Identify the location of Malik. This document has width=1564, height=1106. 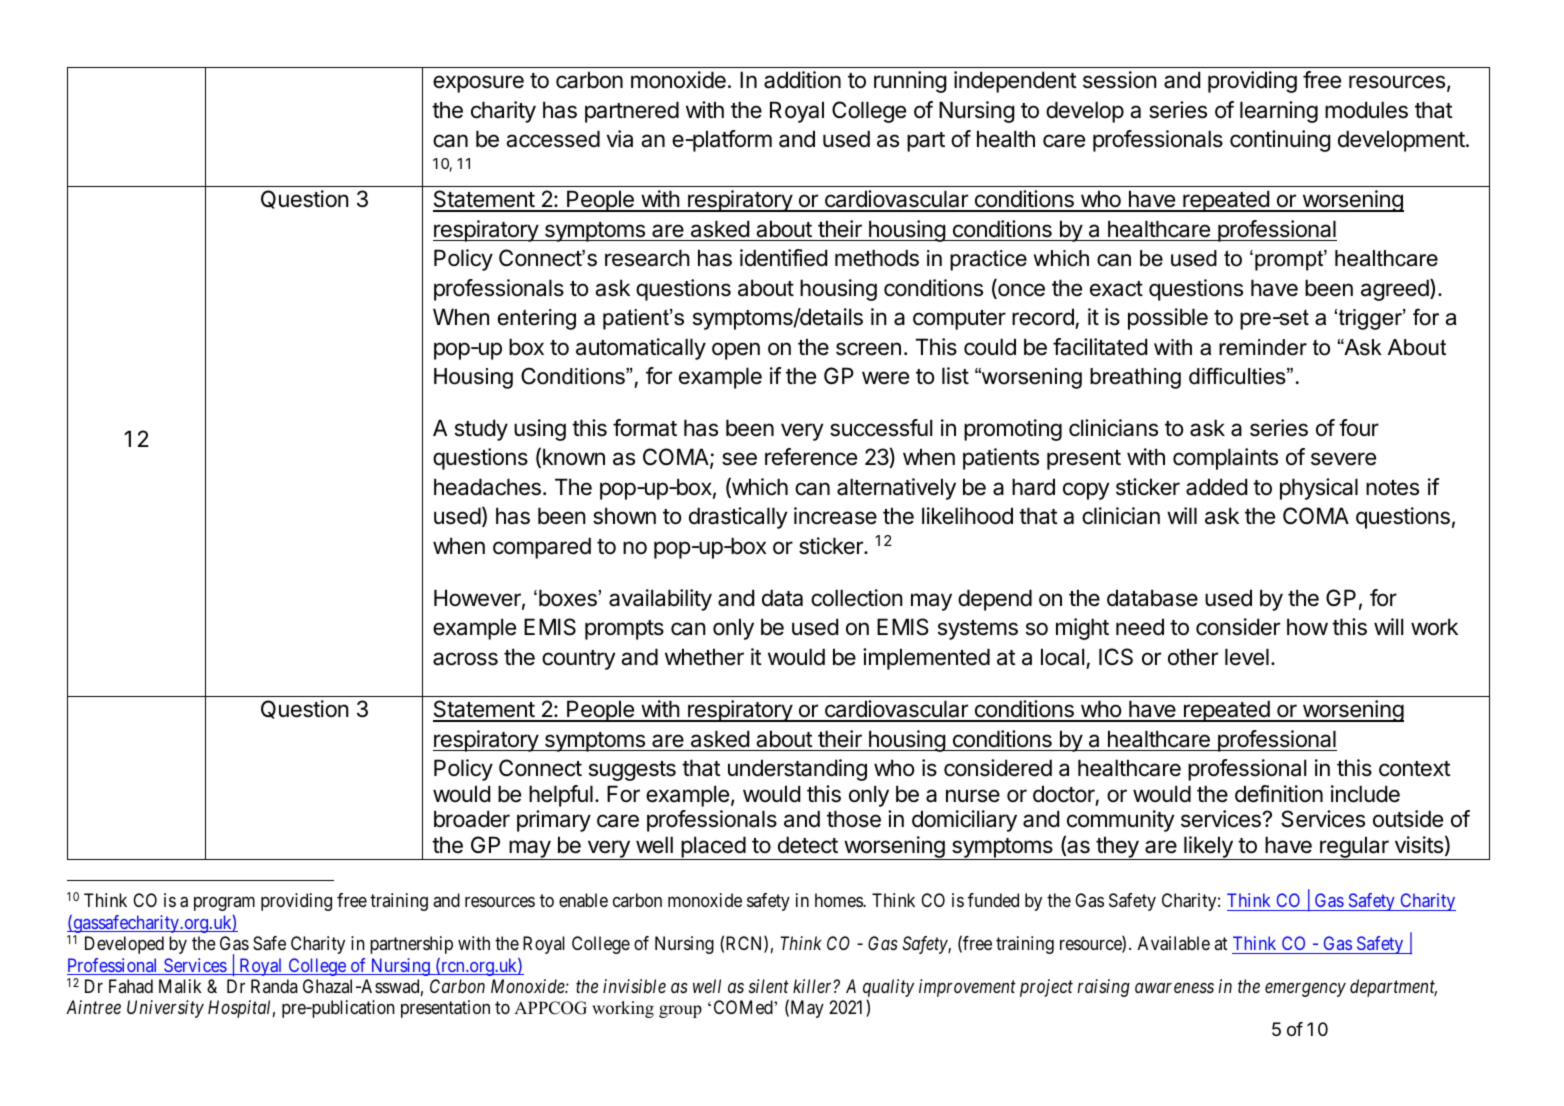
(180, 986).
